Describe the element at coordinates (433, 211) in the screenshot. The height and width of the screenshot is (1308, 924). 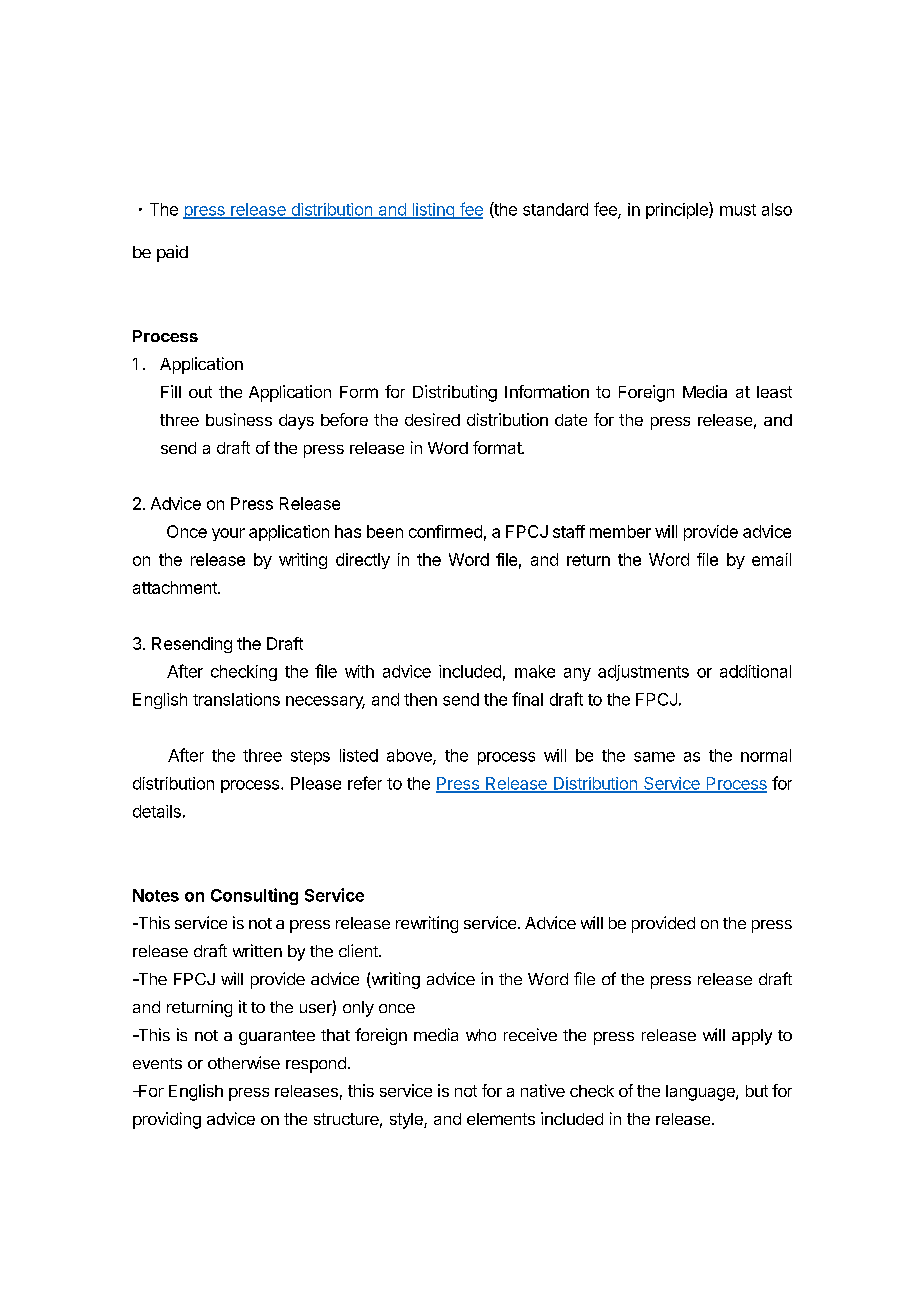
I see `listing` at that location.
